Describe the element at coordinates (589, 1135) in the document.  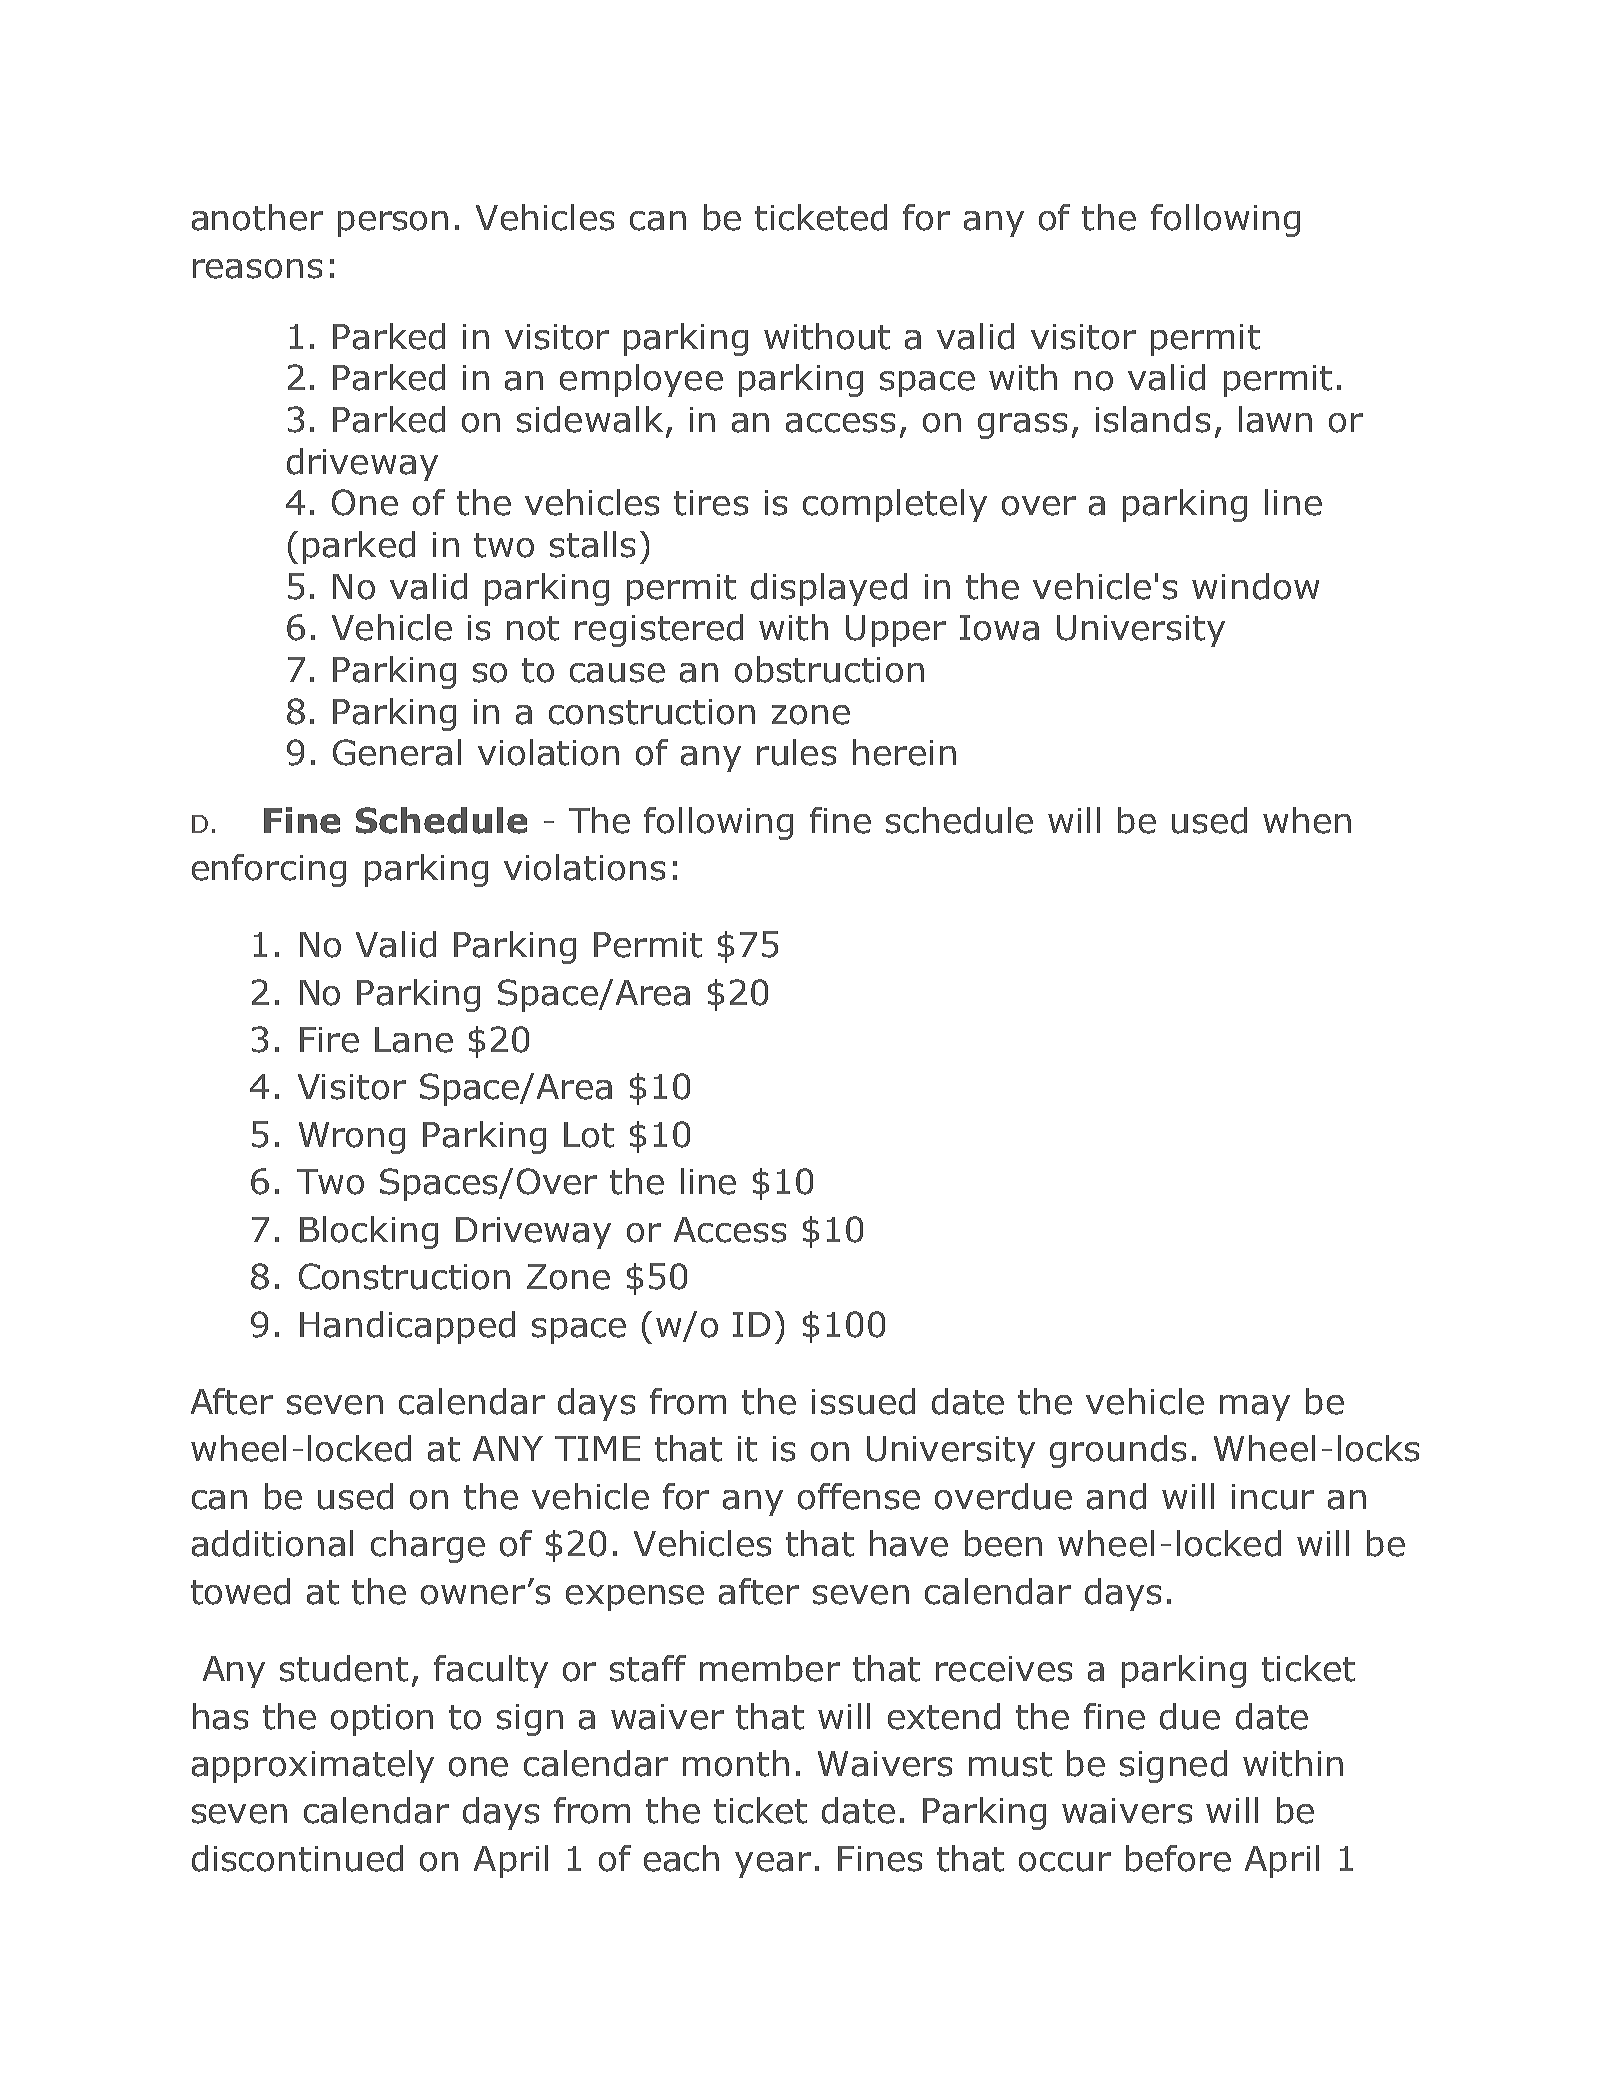
I see `Lot` at that location.
